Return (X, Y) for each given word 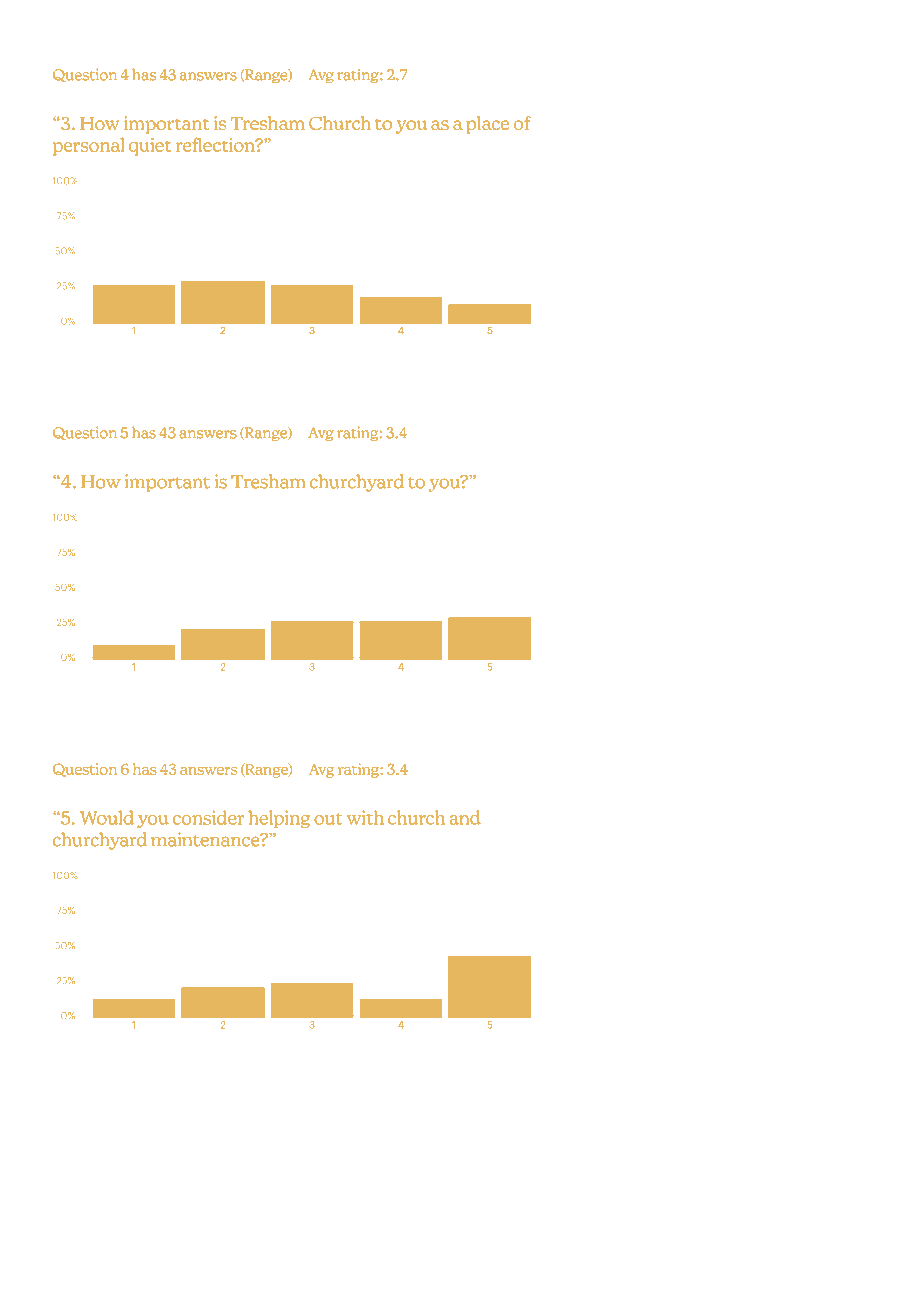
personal (88, 146)
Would (107, 817)
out (328, 819)
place (487, 125)
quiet (150, 147)
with (365, 817)
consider (208, 817)
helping (279, 819)
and (465, 817)
